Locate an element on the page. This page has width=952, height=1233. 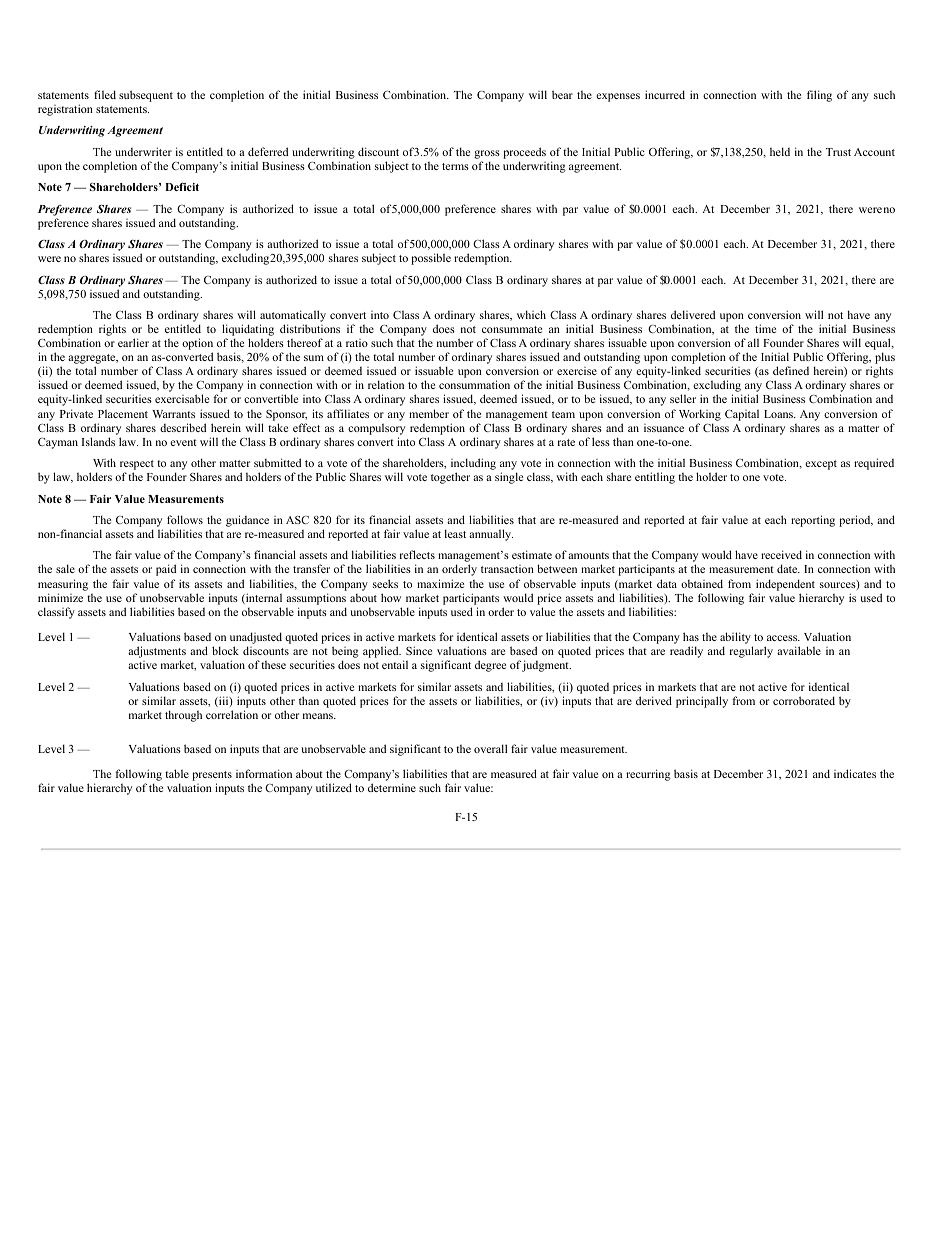
including is located at coordinates (473, 465).
